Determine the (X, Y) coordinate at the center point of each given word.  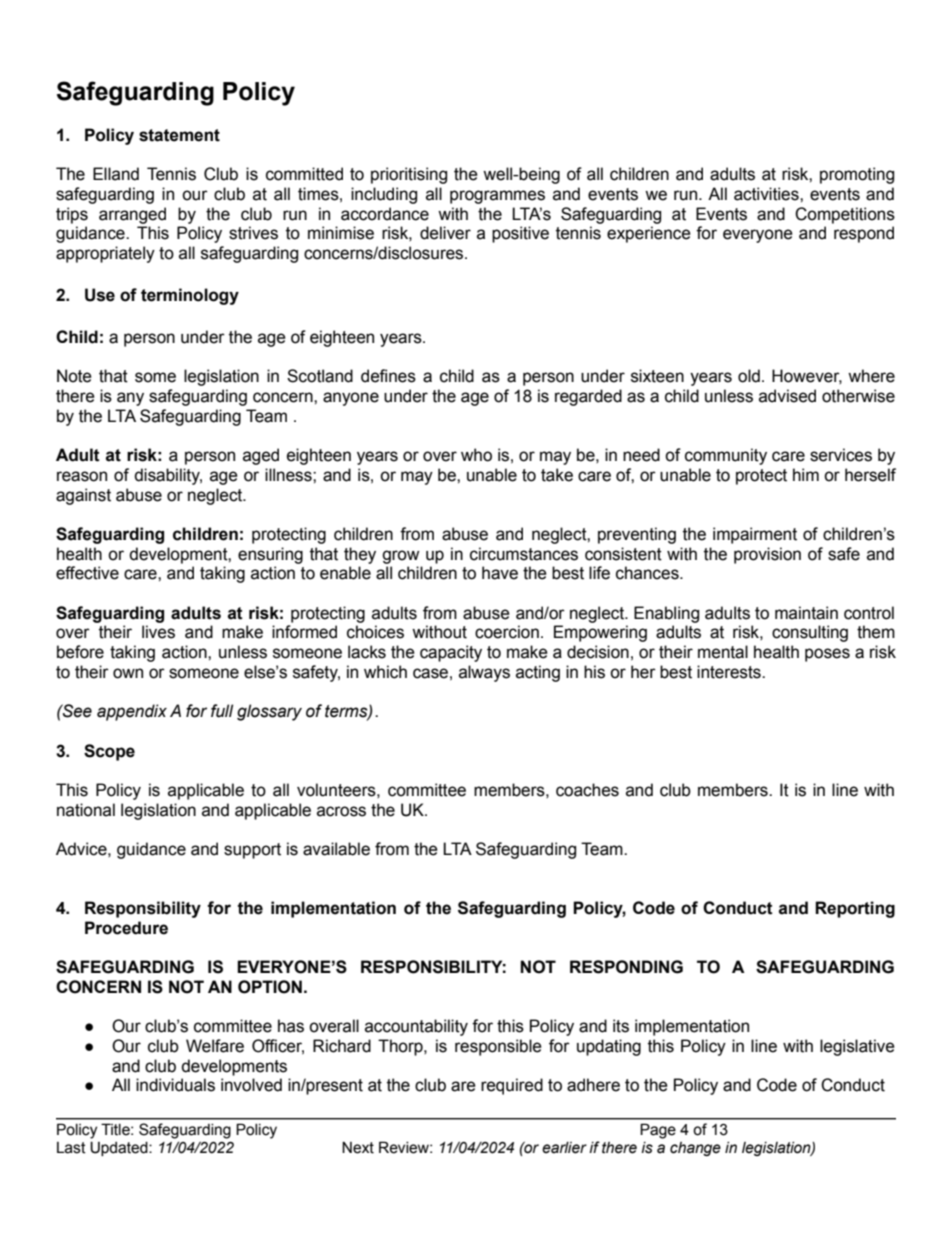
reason (82, 476)
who (476, 455)
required (512, 1086)
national (86, 810)
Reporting (855, 909)
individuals (175, 1085)
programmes (497, 197)
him (806, 474)
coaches (587, 790)
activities (767, 194)
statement (179, 135)
